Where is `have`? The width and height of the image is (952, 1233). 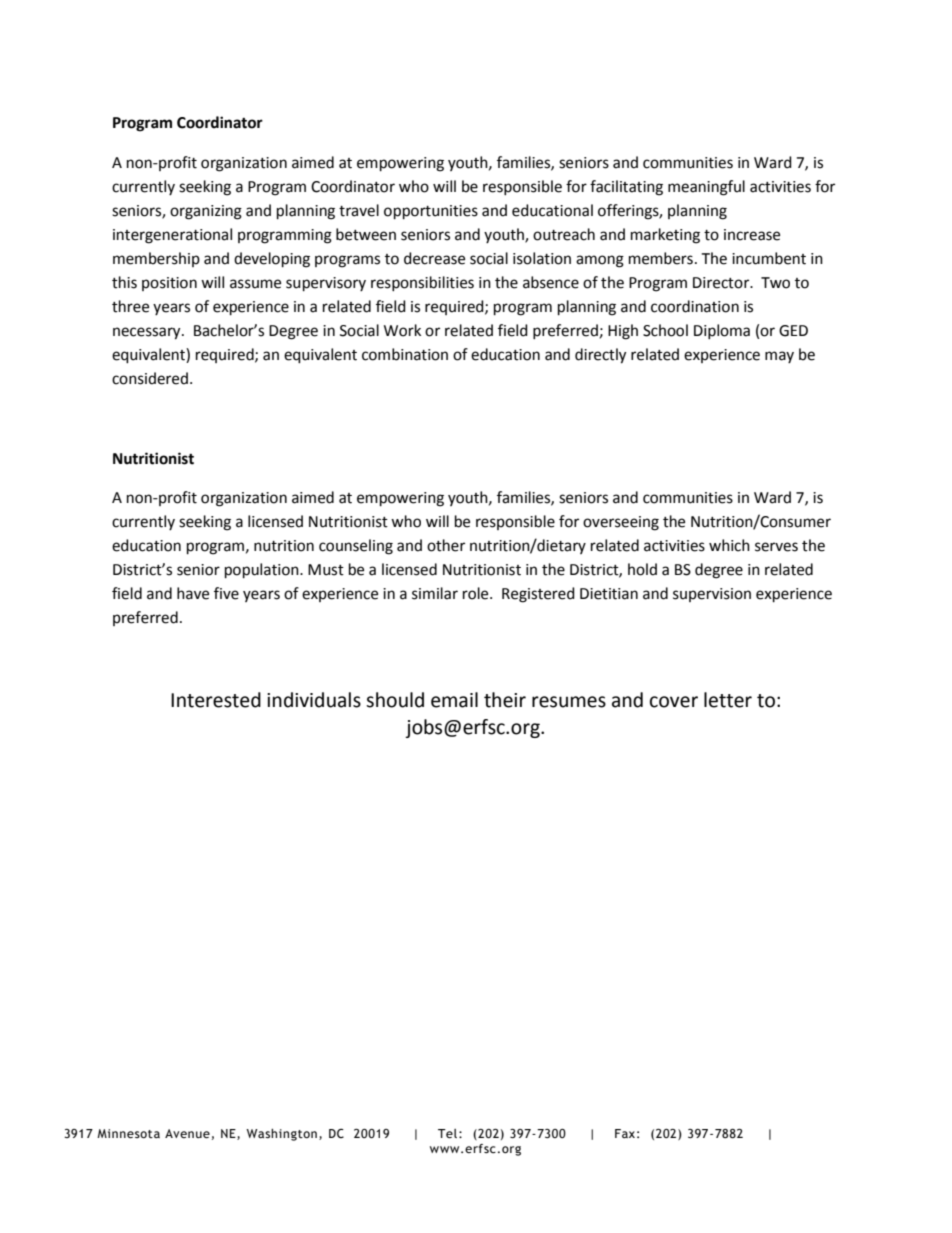
have is located at coordinates (193, 593).
